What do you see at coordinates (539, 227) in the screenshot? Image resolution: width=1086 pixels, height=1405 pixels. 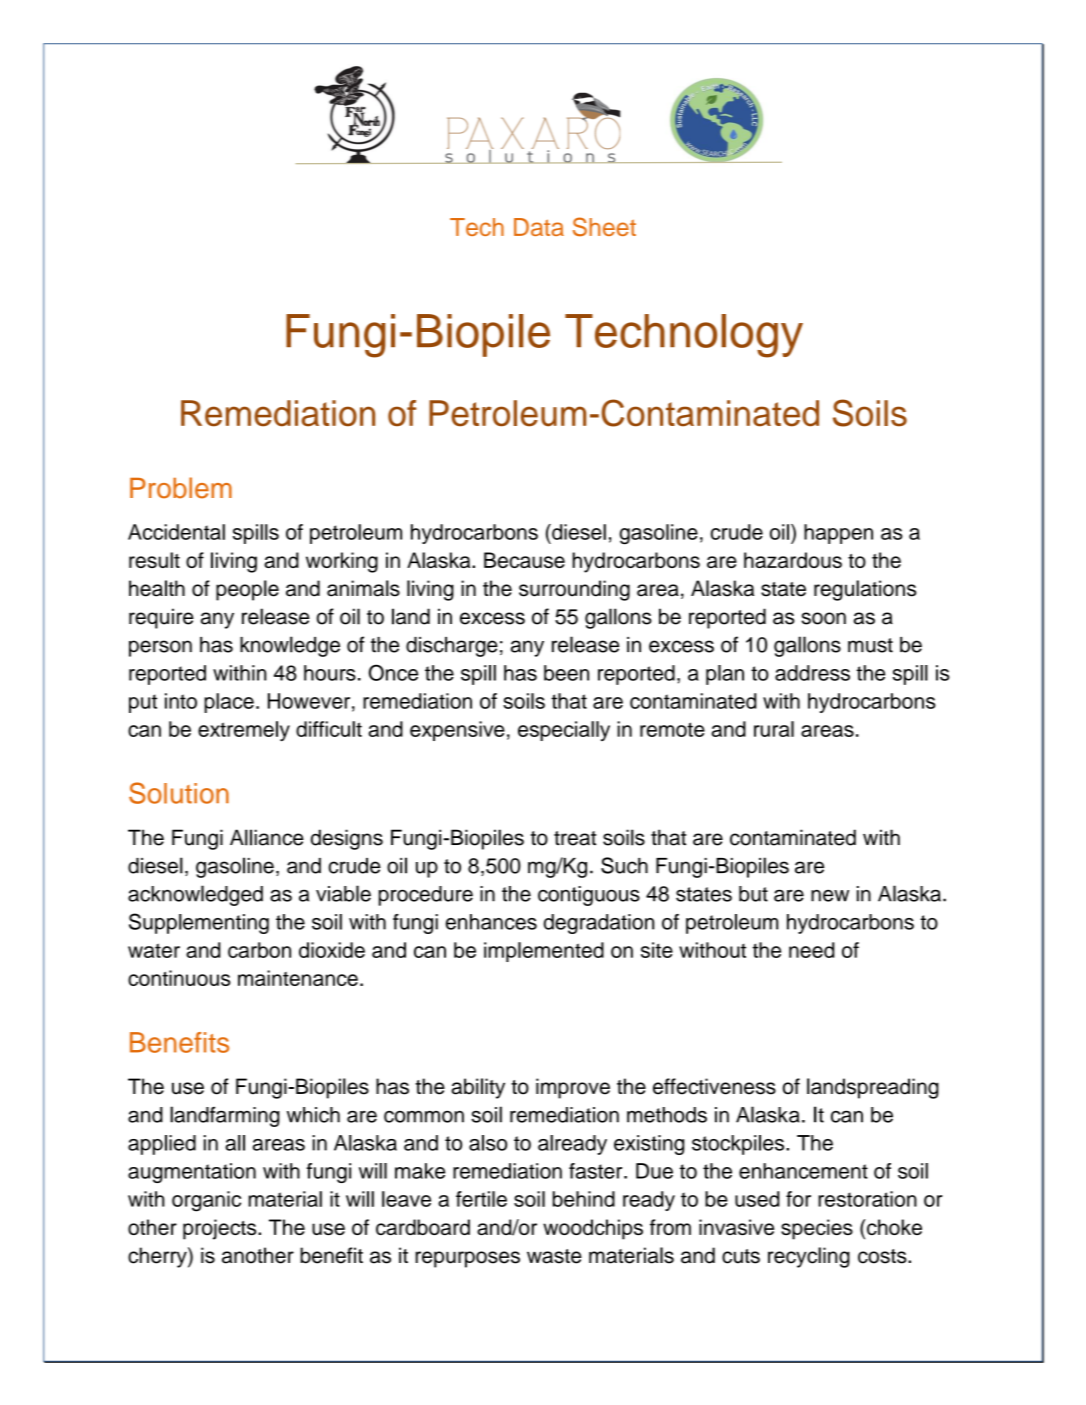 I see `Data` at bounding box center [539, 227].
